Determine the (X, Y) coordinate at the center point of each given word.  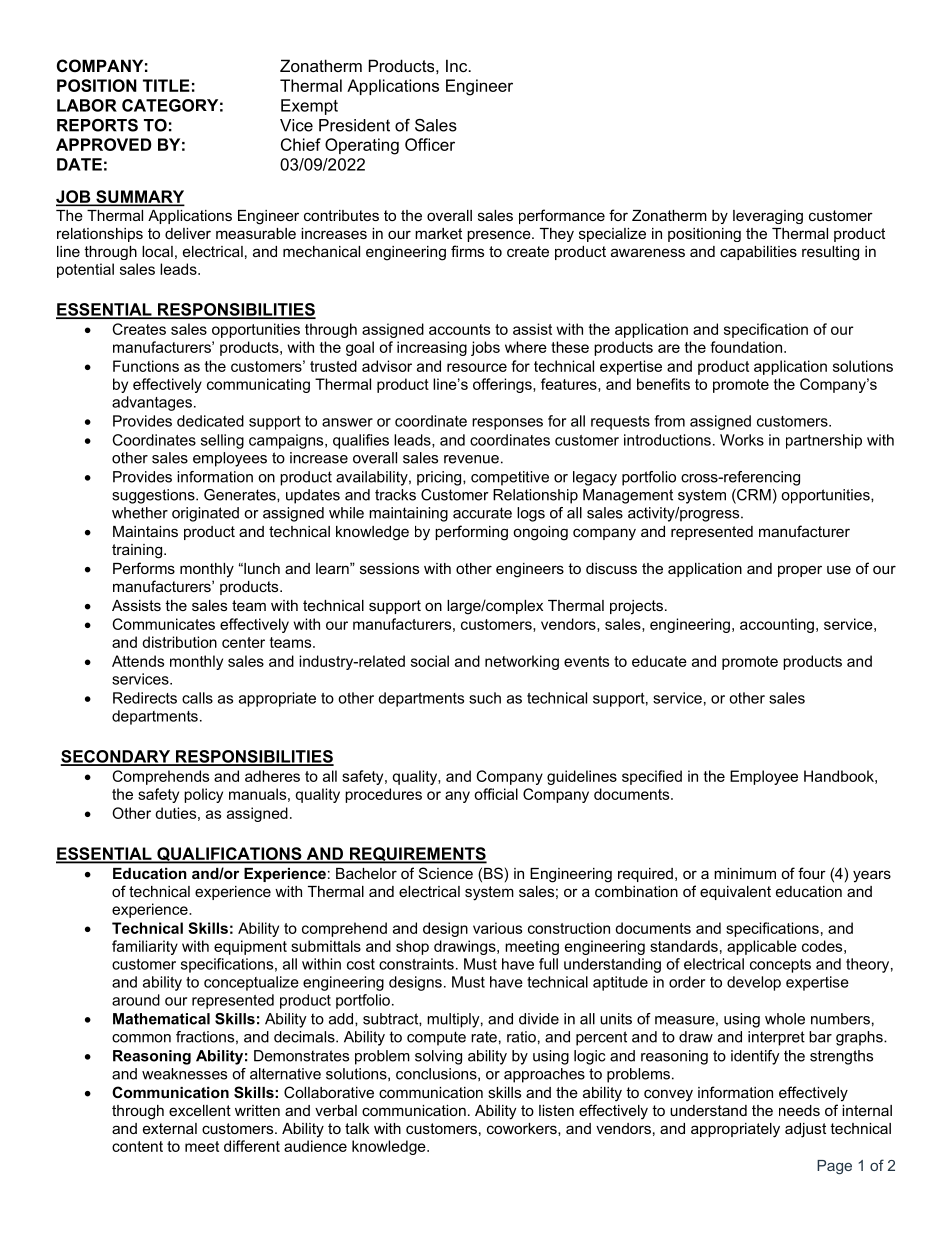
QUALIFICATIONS (229, 855)
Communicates (164, 624)
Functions (146, 366)
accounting (777, 625)
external (170, 1128)
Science (446, 873)
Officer (430, 144)
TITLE (166, 85)
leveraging (768, 217)
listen (556, 1110)
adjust (805, 1130)
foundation (746, 347)
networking (522, 662)
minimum (745, 873)
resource (477, 367)
